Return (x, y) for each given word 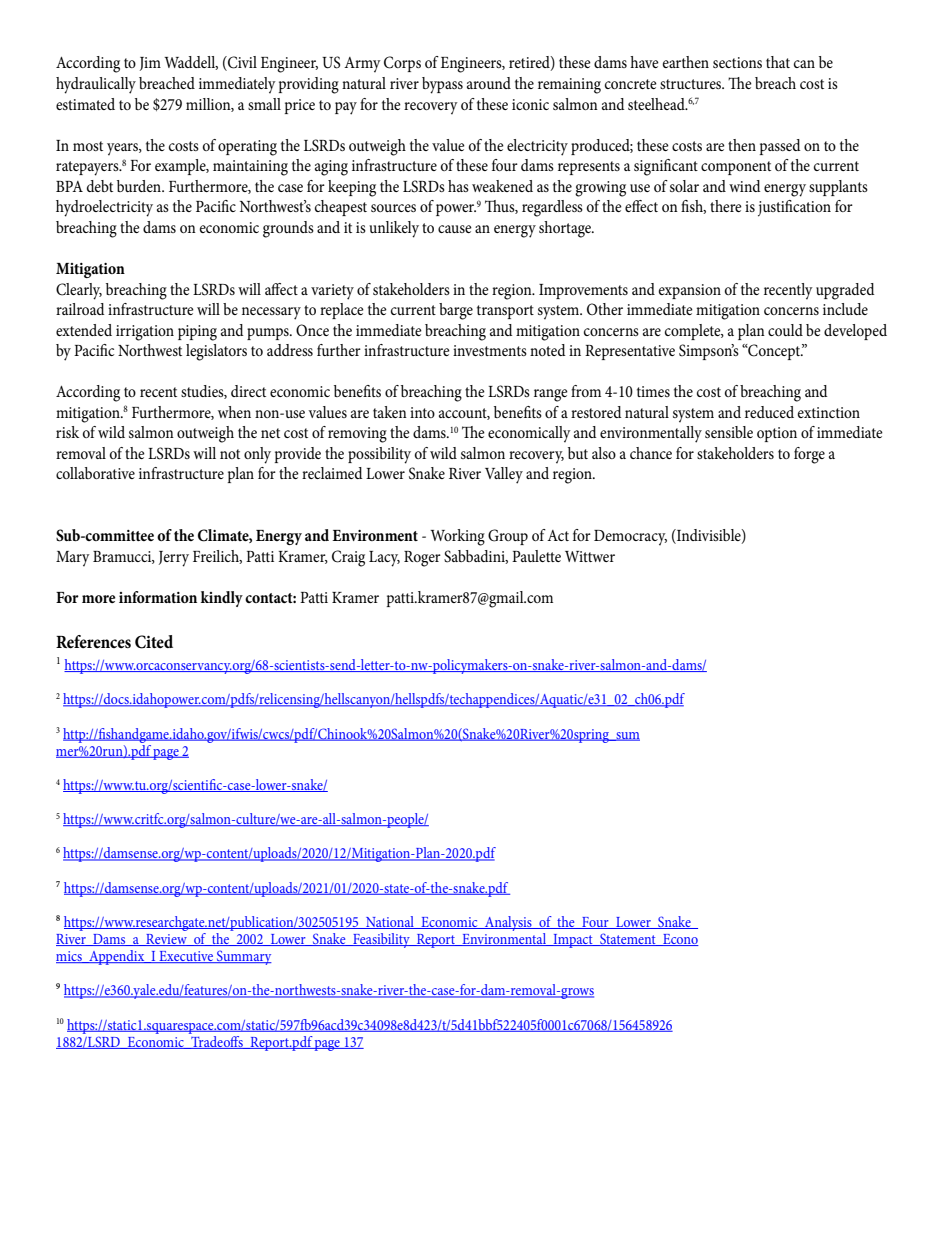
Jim (150, 64)
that (778, 62)
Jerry (174, 559)
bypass (442, 85)
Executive (186, 957)
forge (809, 455)
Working (457, 537)
